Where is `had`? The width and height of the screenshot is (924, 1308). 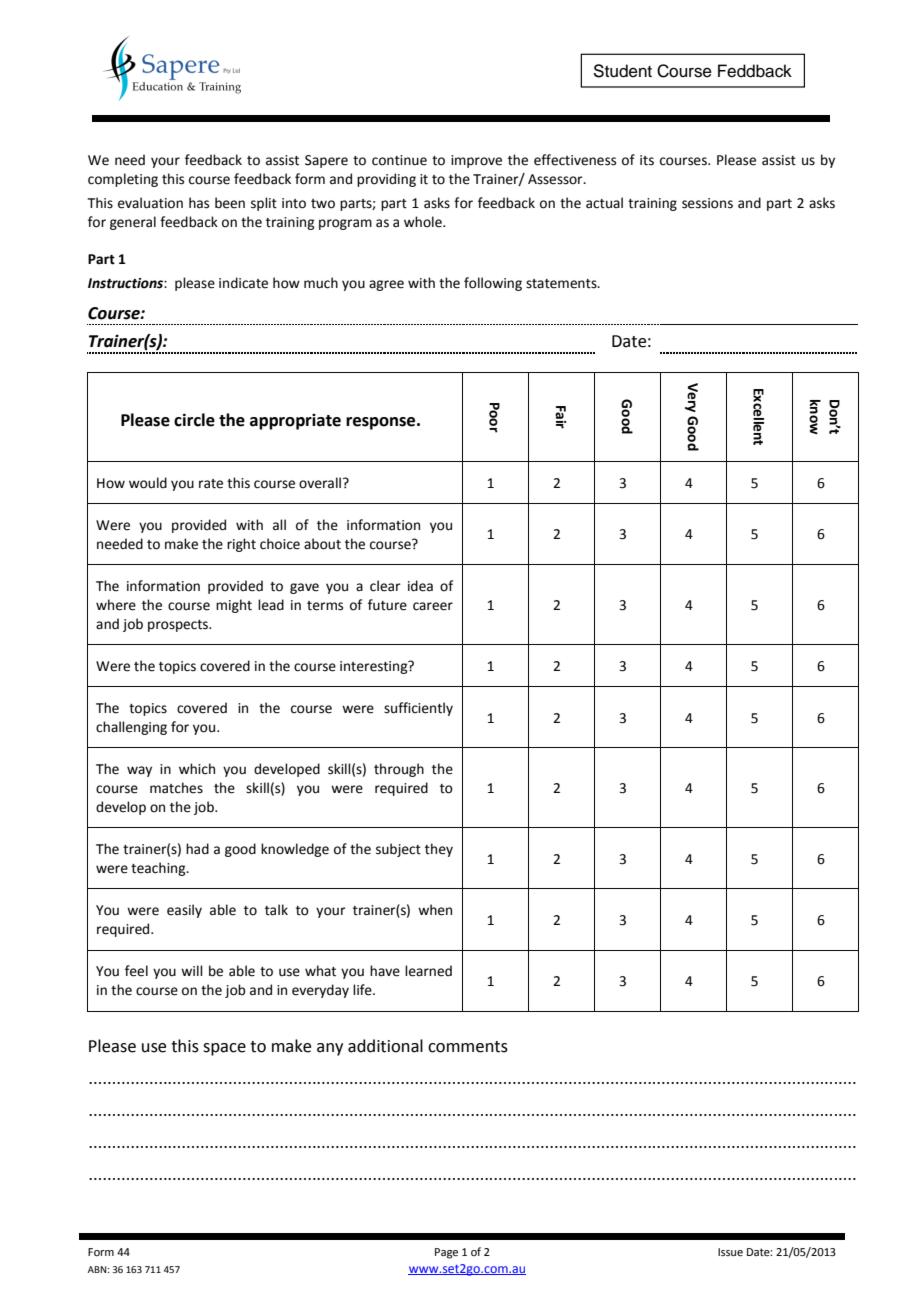
had is located at coordinates (197, 849).
